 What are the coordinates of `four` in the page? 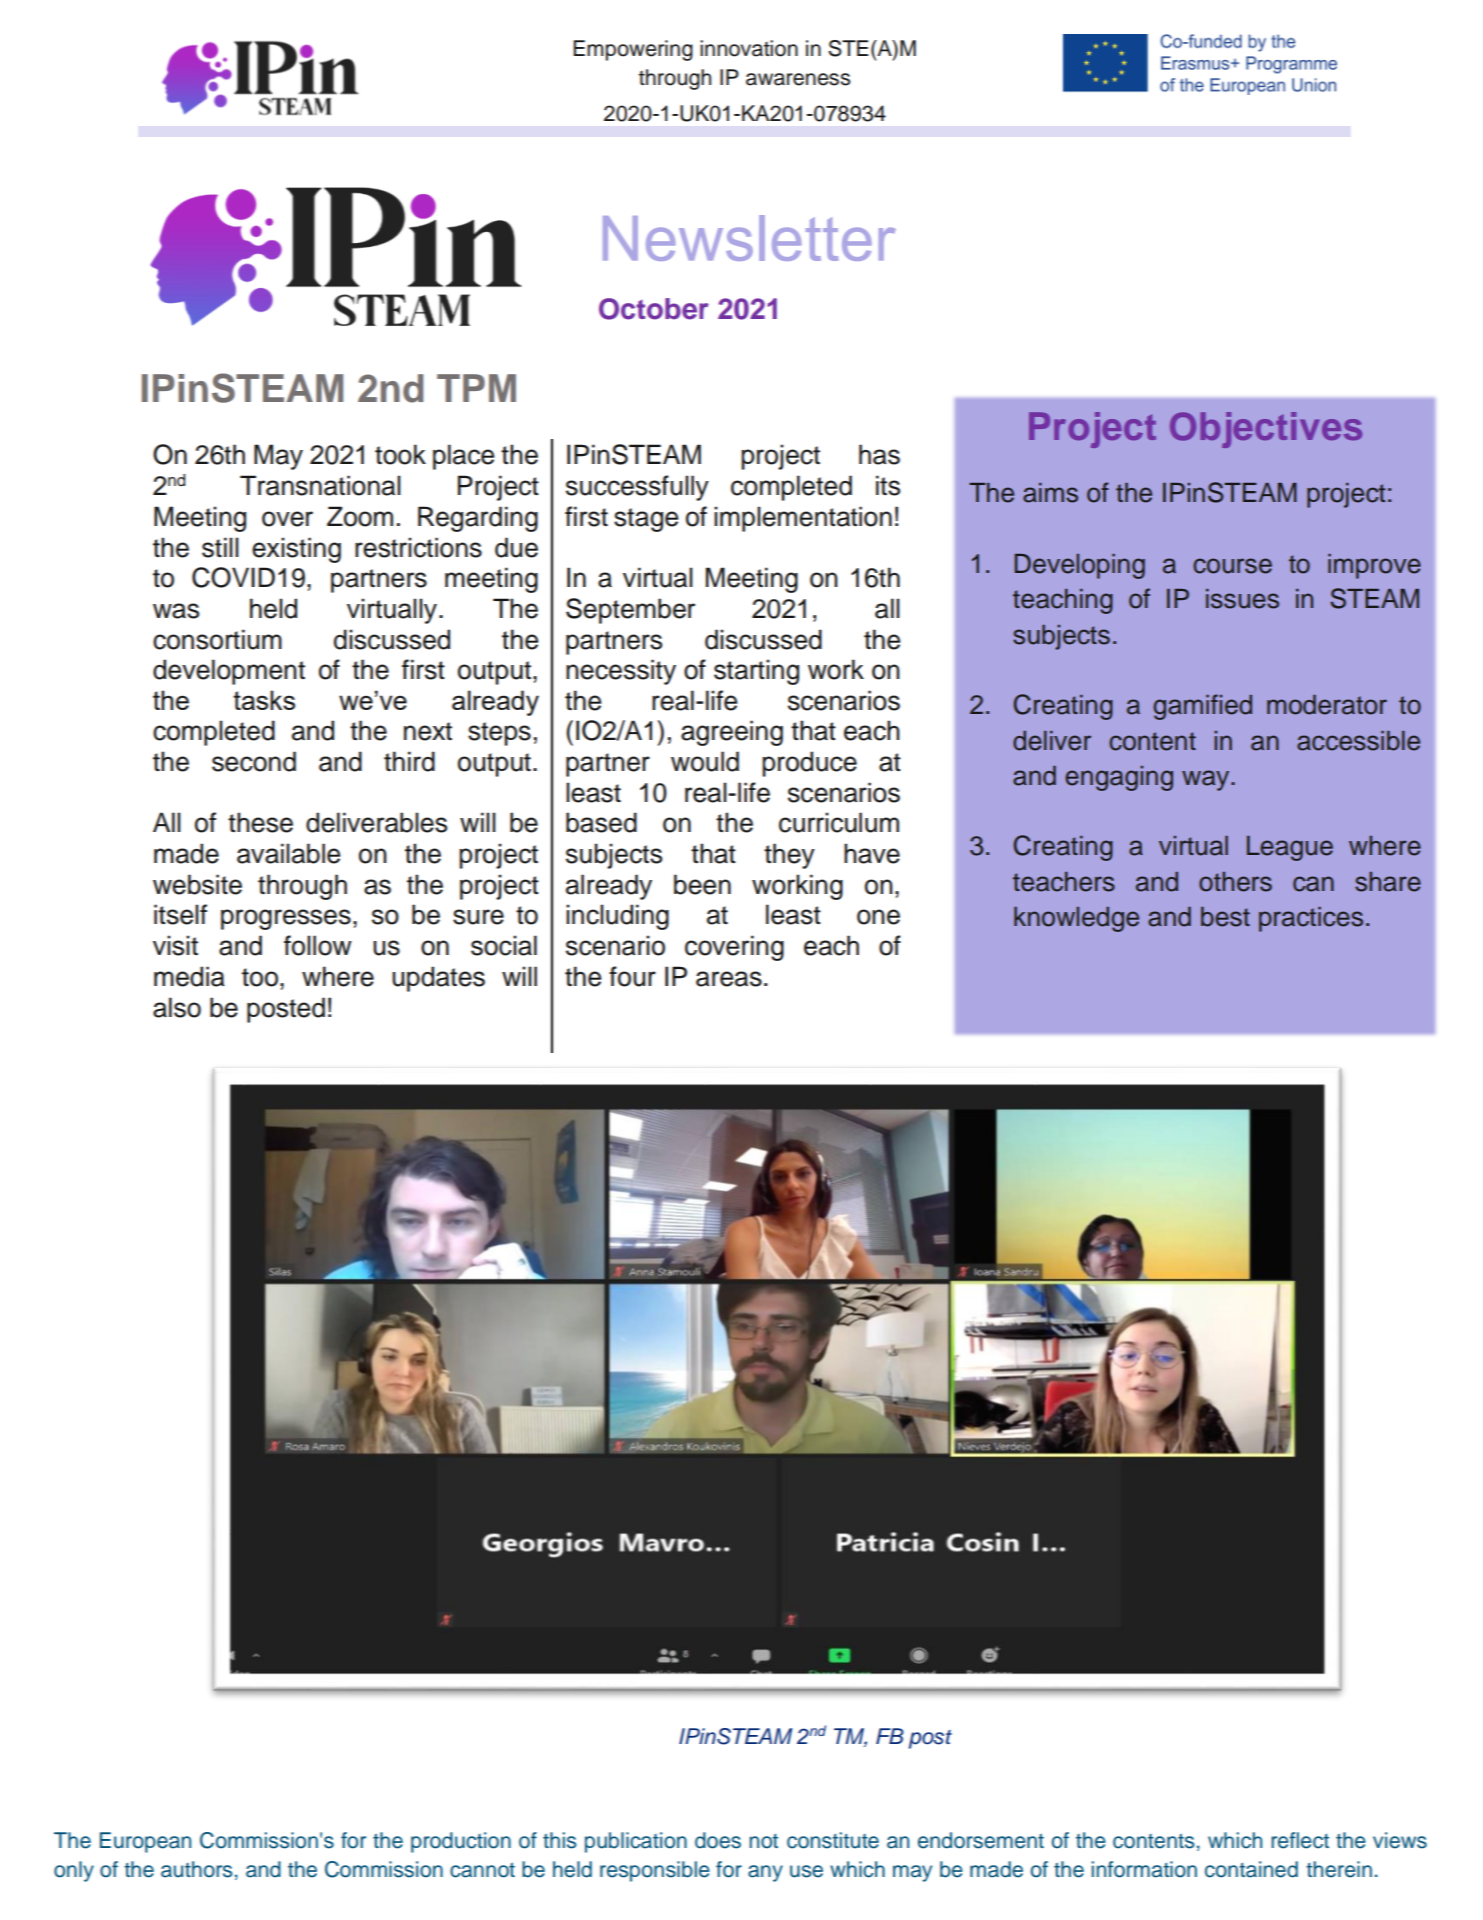 It's located at (632, 976).
